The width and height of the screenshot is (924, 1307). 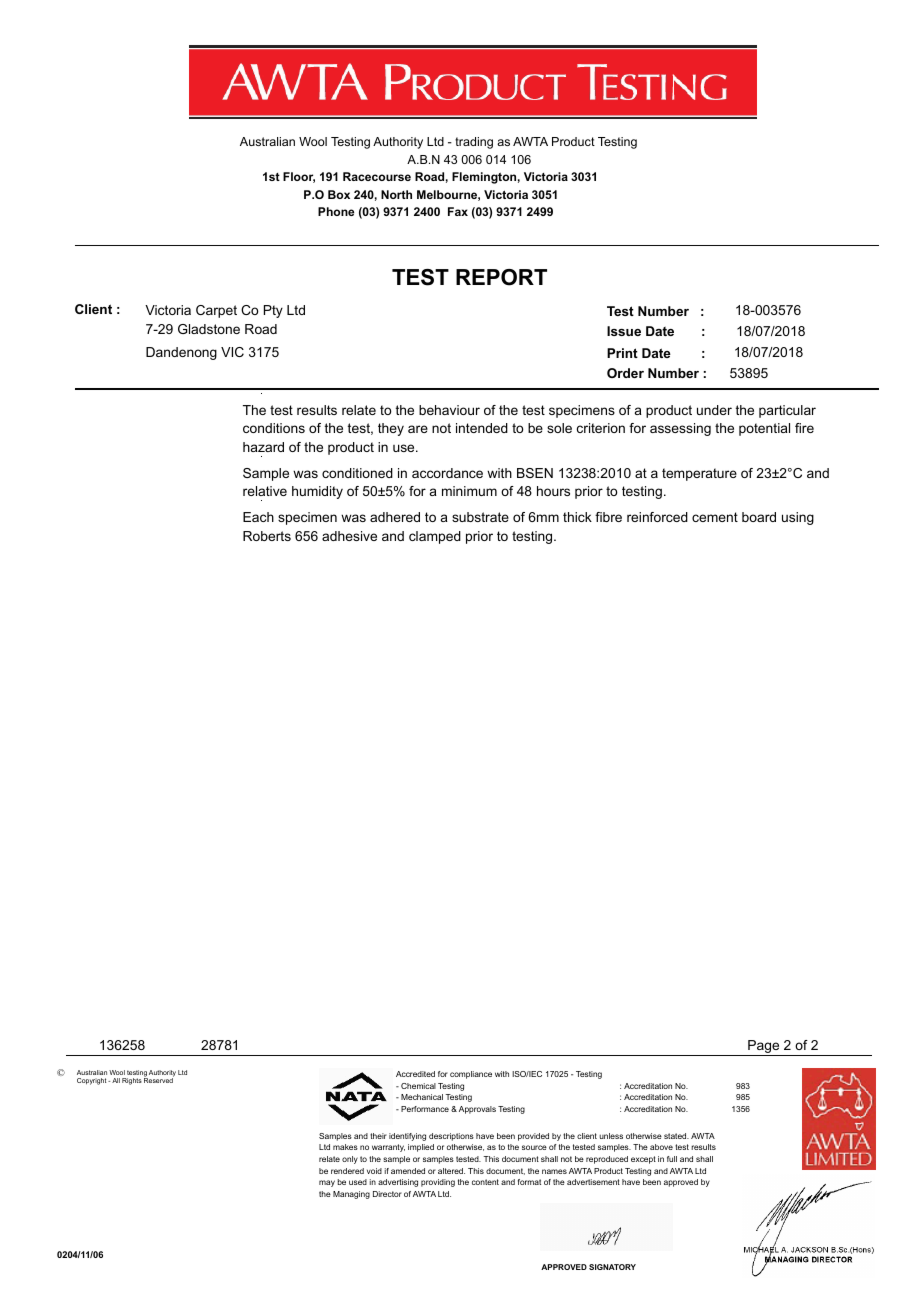 I want to click on Roberts, so click(x=267, y=536).
